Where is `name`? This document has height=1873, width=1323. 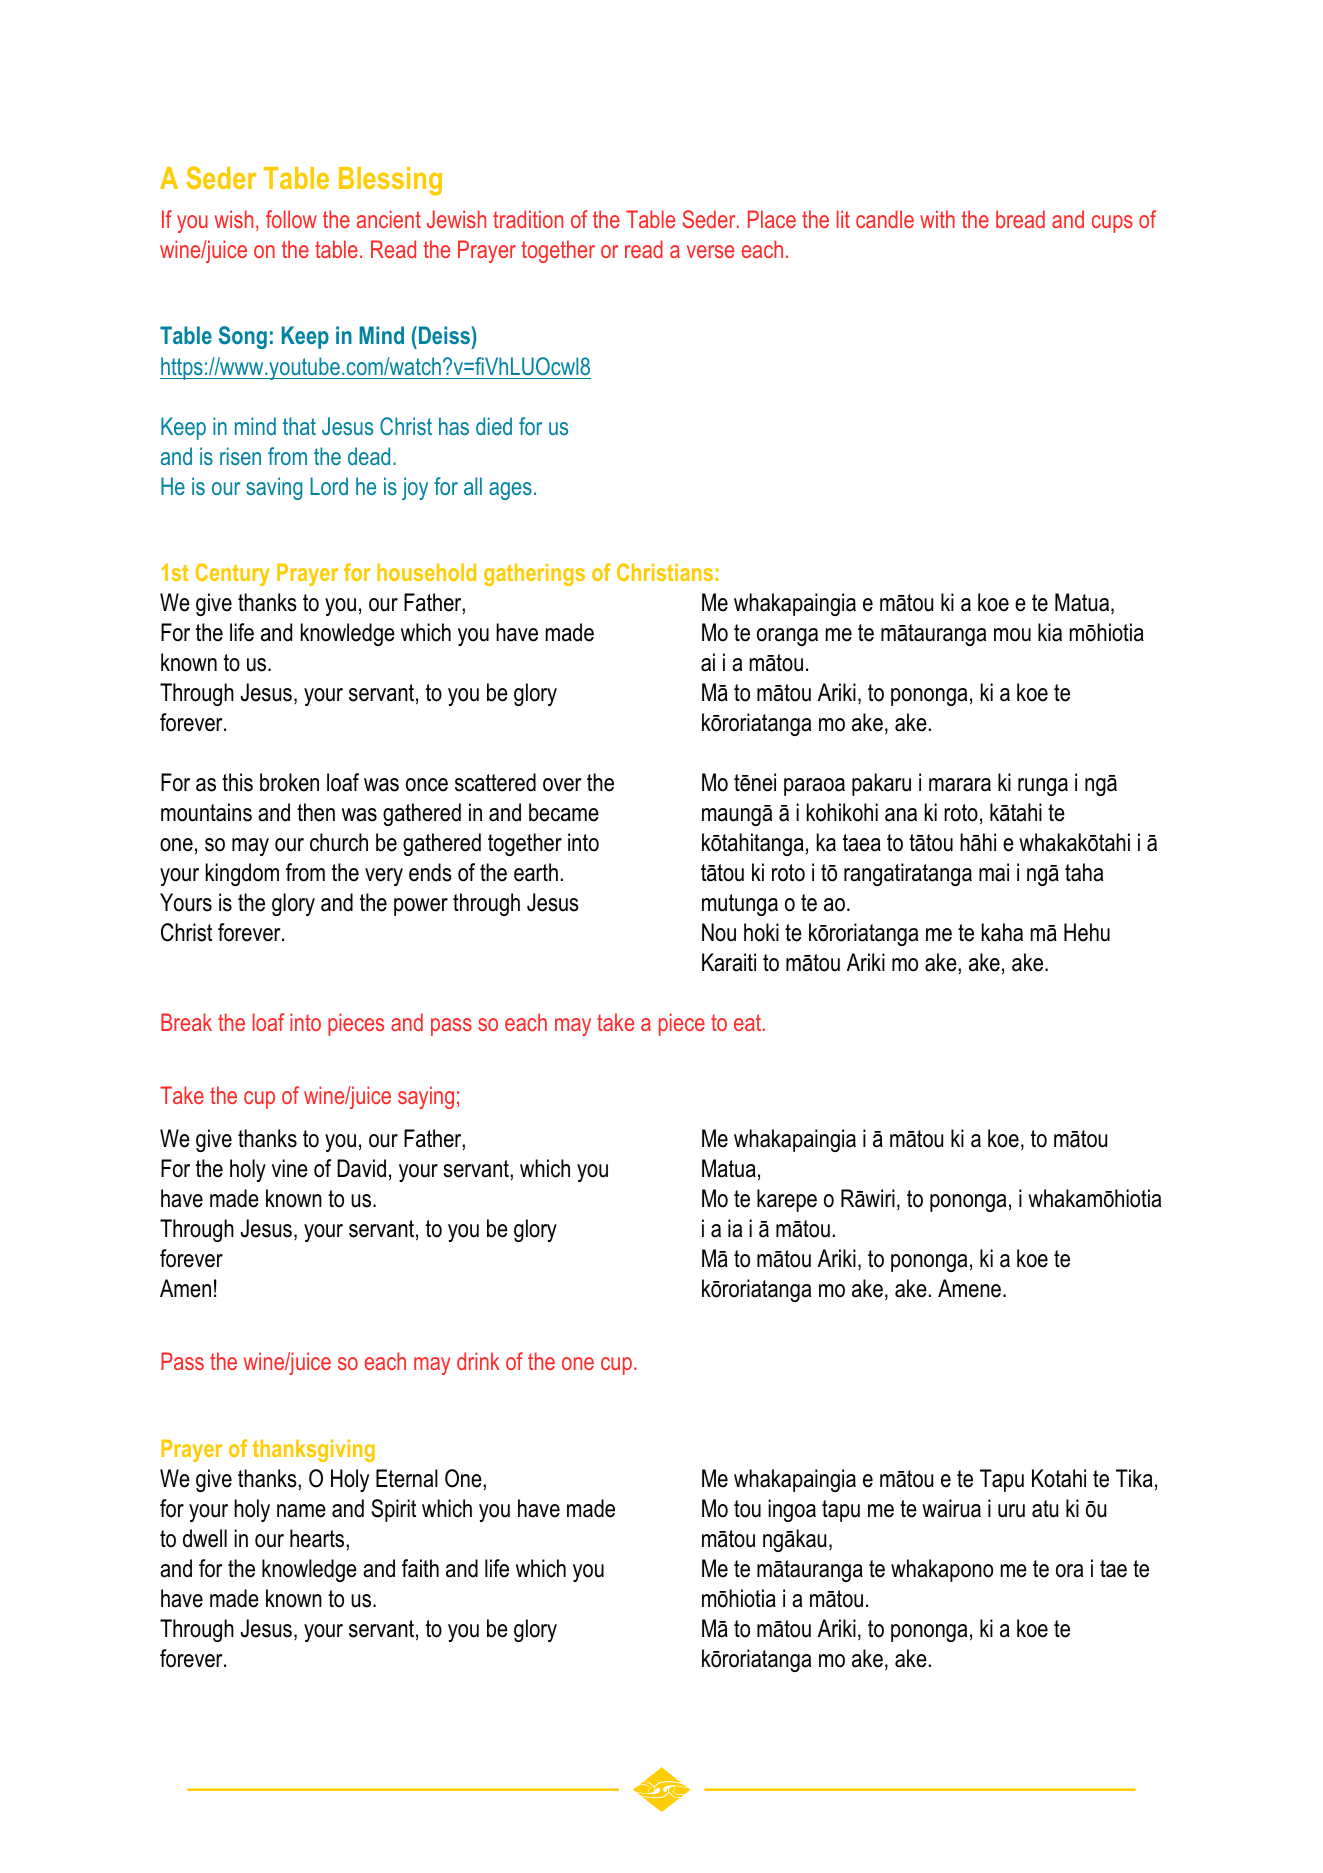 name is located at coordinates (301, 1511).
